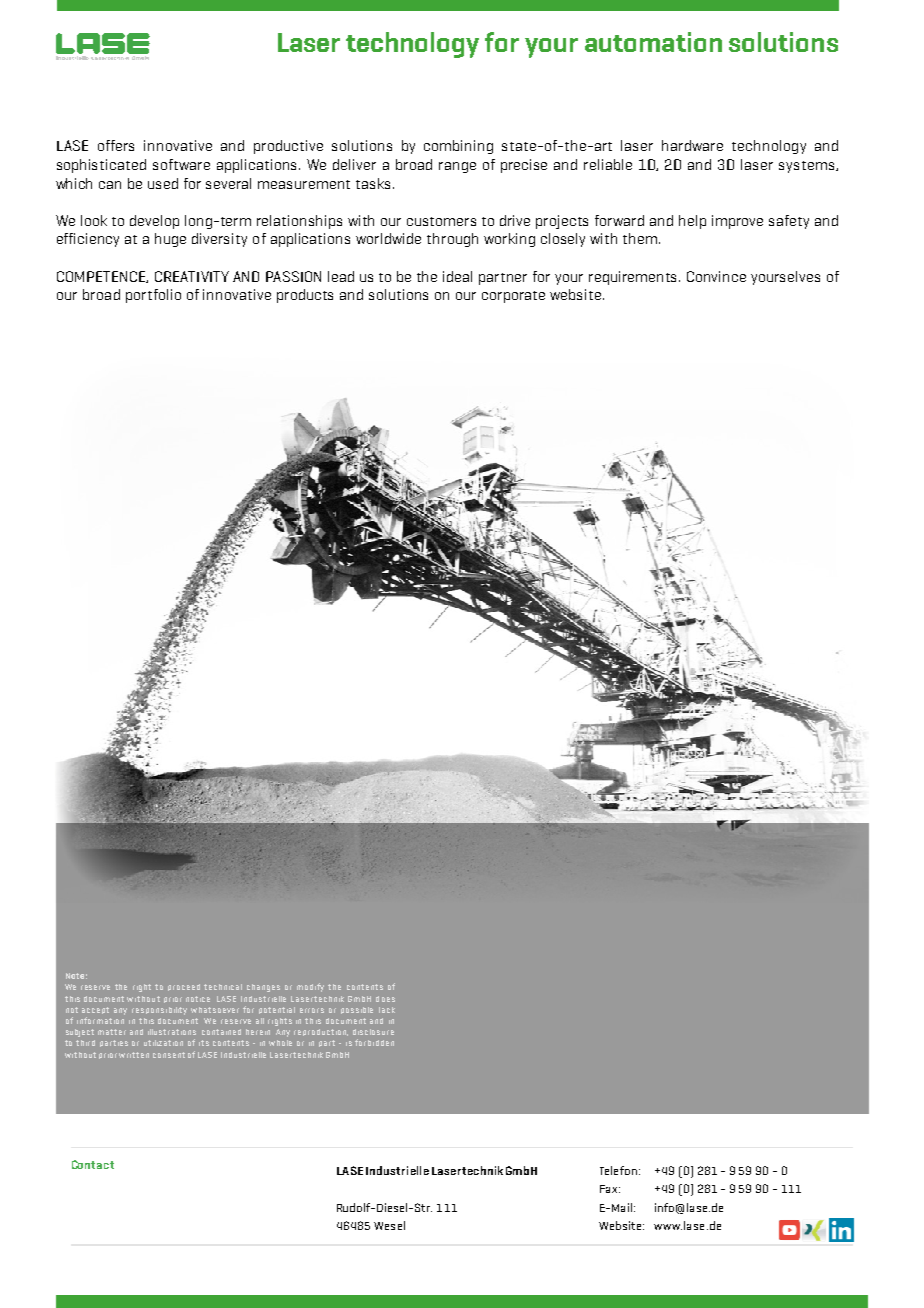 The height and width of the screenshot is (1308, 924). What do you see at coordinates (716, 276) in the screenshot?
I see `Convince` at bounding box center [716, 276].
